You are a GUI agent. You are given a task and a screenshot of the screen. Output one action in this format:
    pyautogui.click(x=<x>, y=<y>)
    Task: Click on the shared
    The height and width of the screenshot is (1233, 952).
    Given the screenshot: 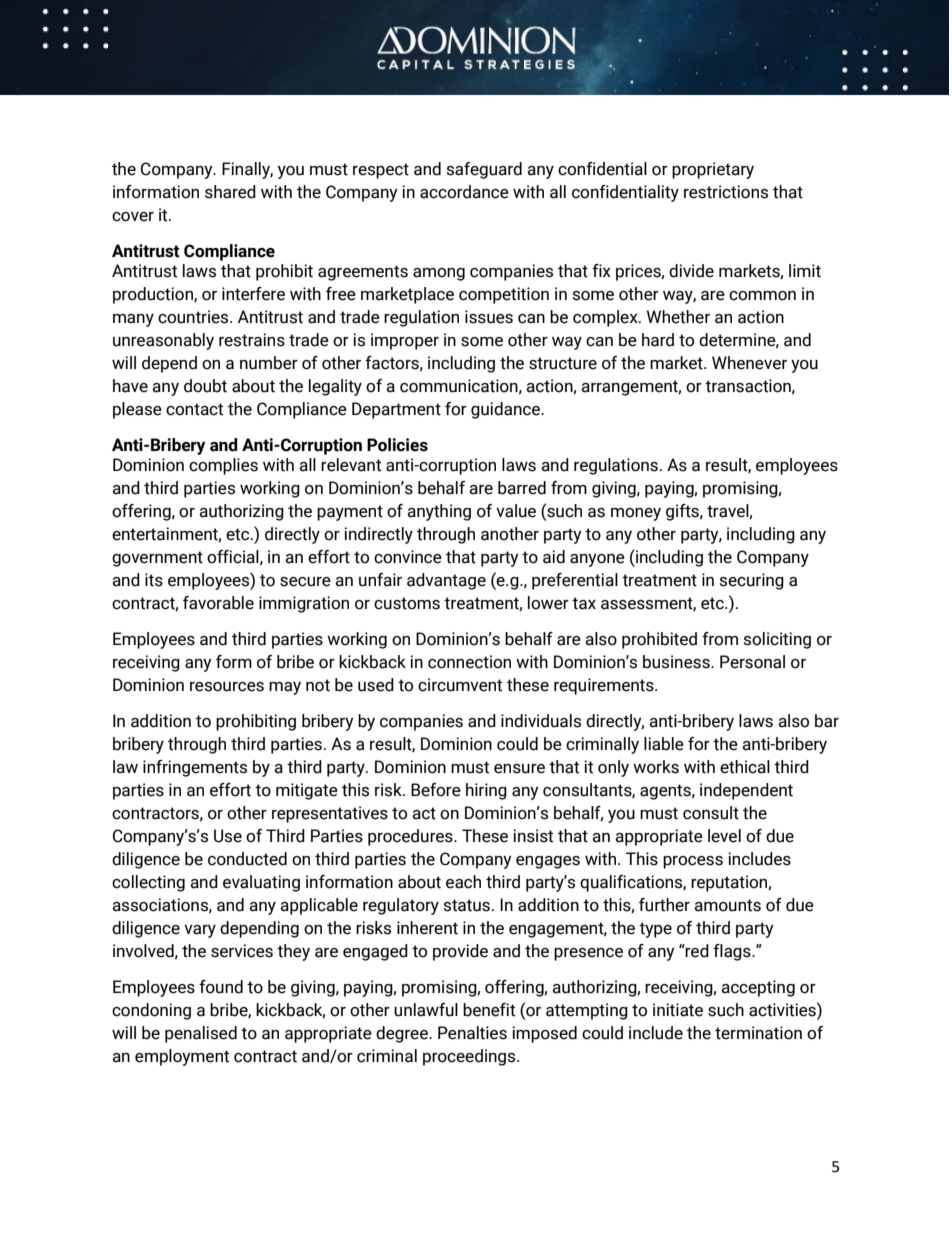 What is the action you would take?
    pyautogui.click(x=230, y=192)
